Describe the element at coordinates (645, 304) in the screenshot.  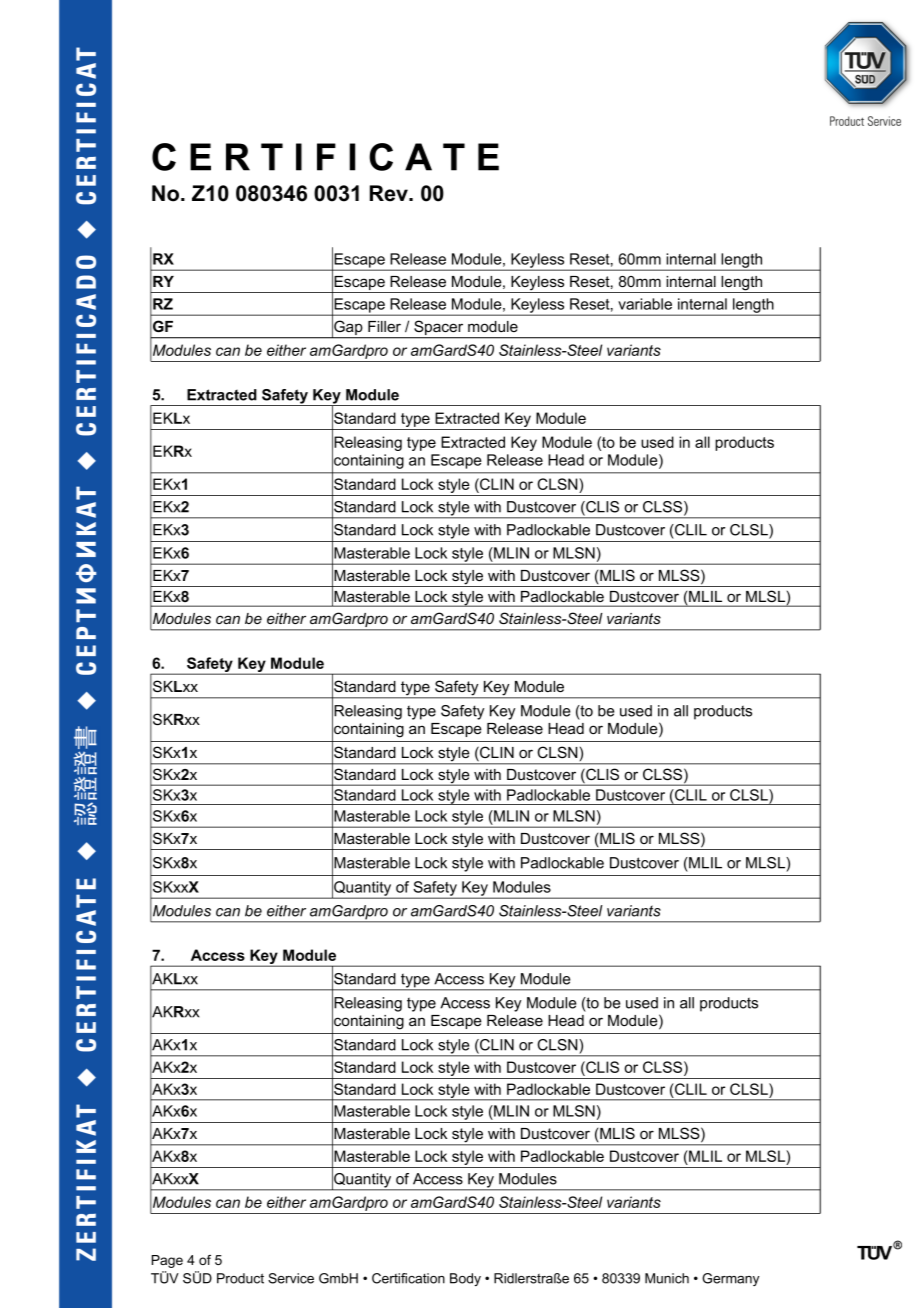
I see `variable` at that location.
